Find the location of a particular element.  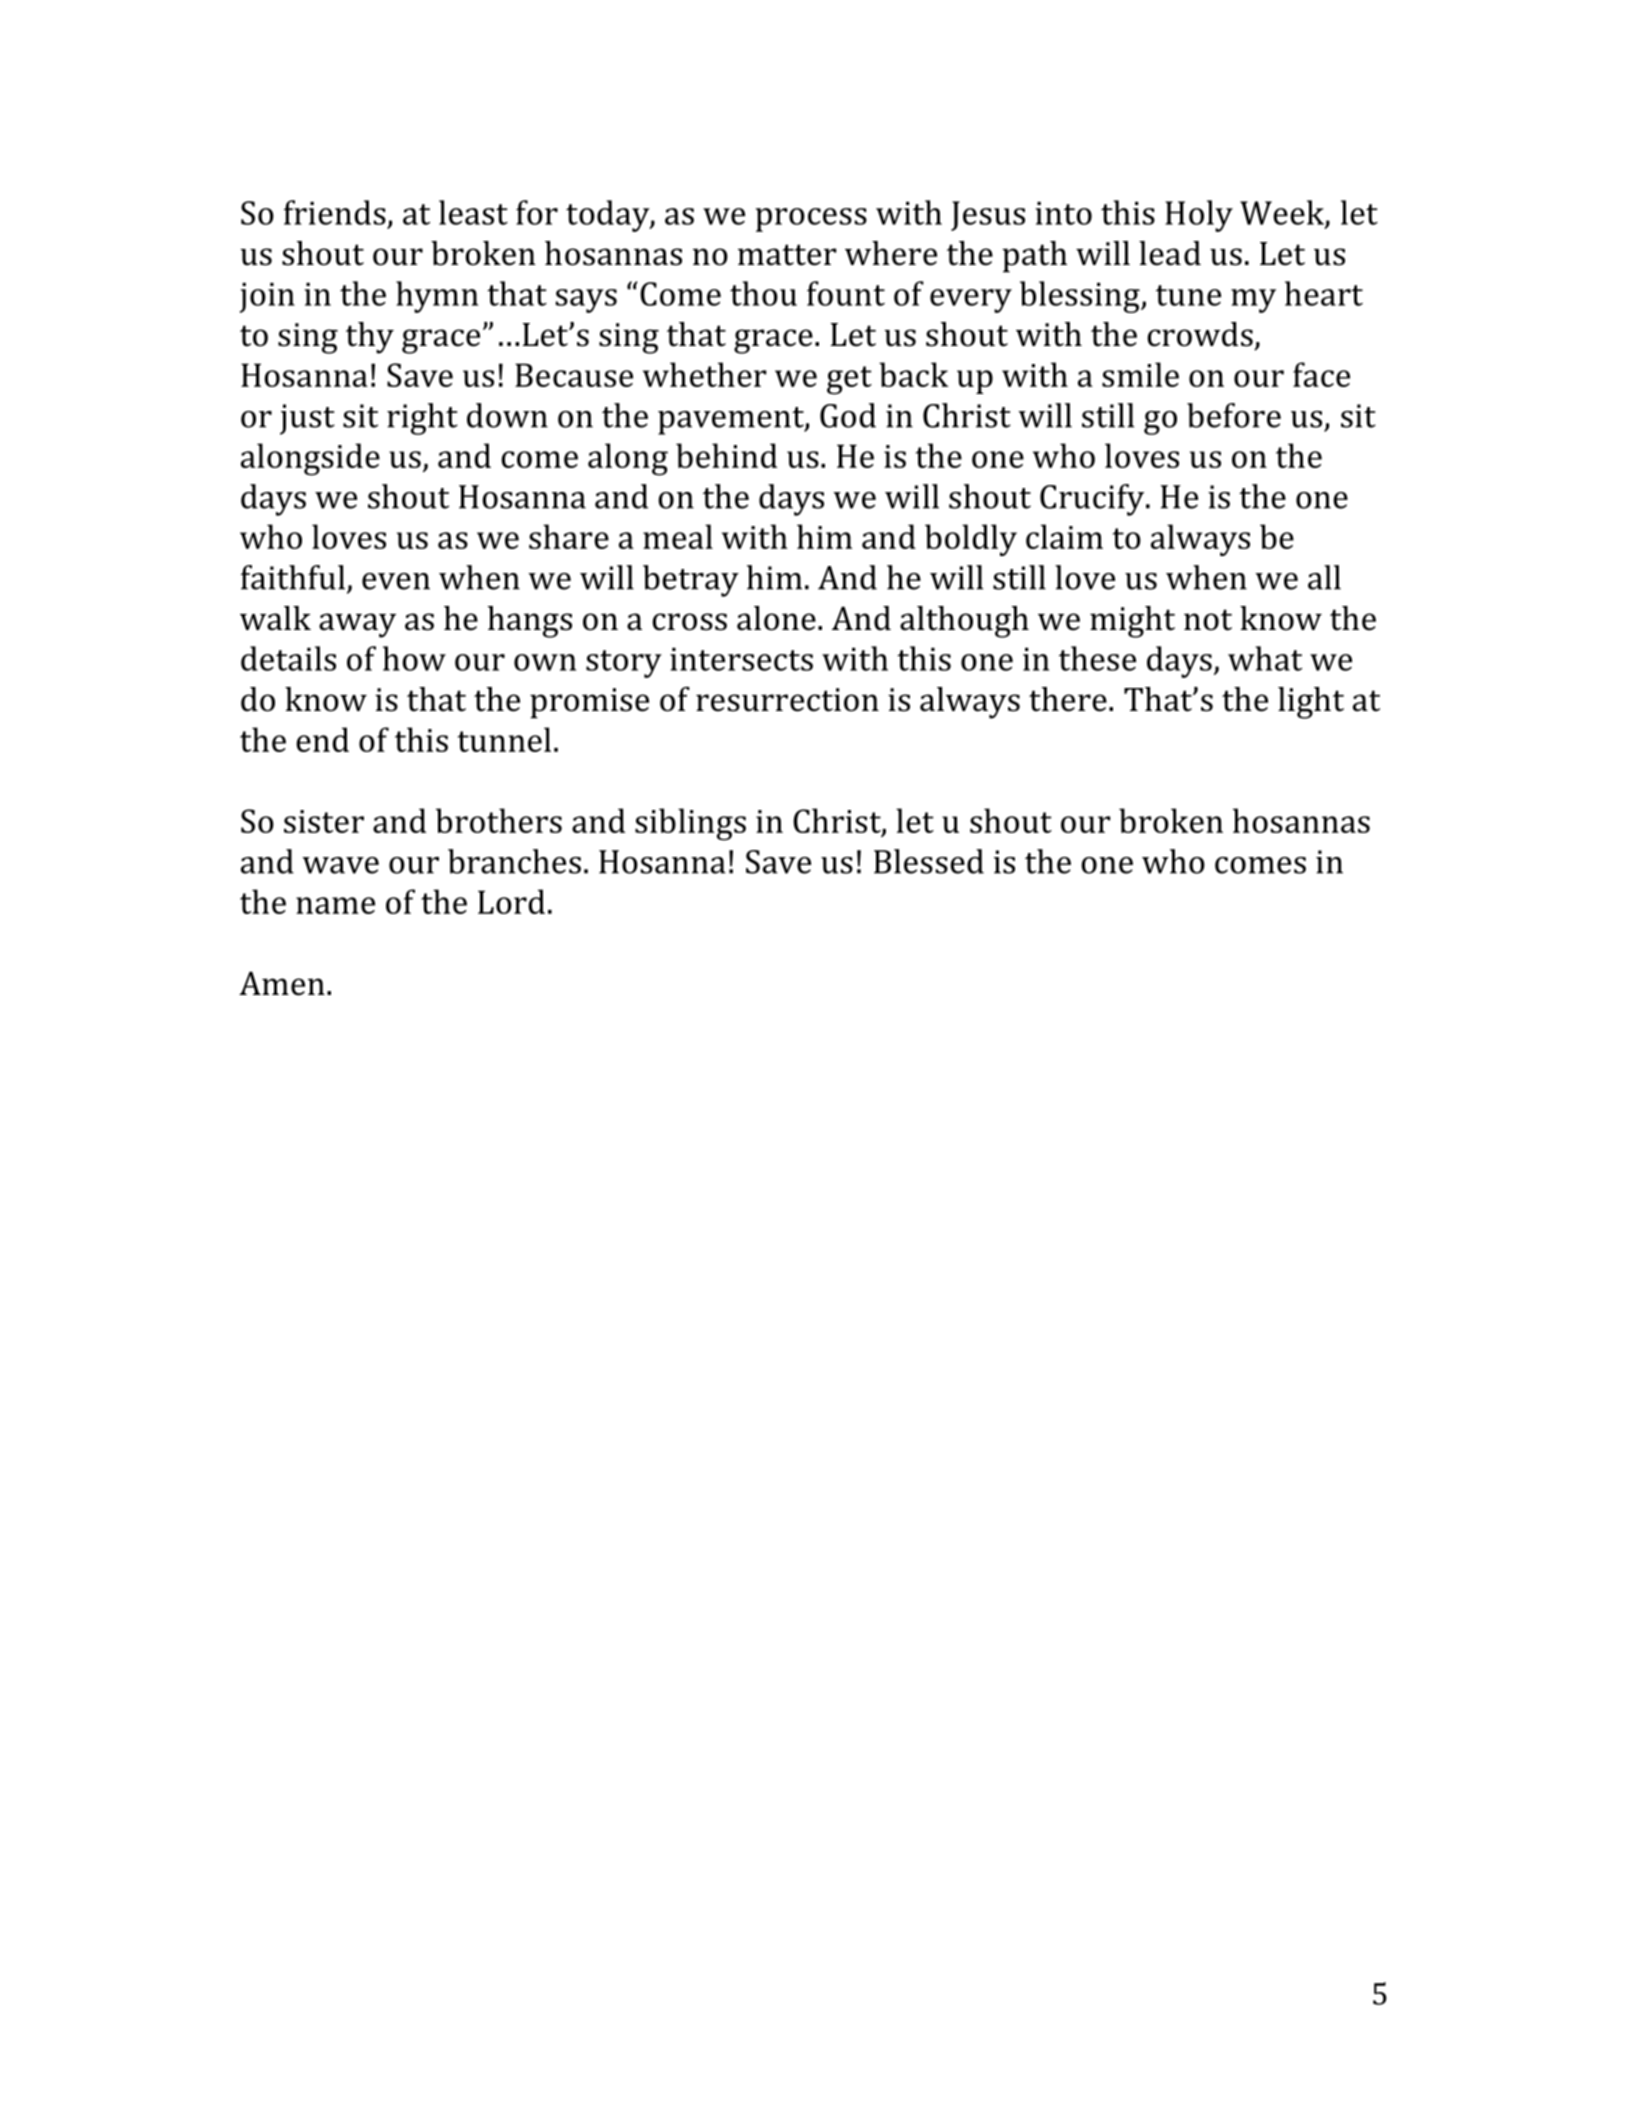

friends is located at coordinates (335, 212).
